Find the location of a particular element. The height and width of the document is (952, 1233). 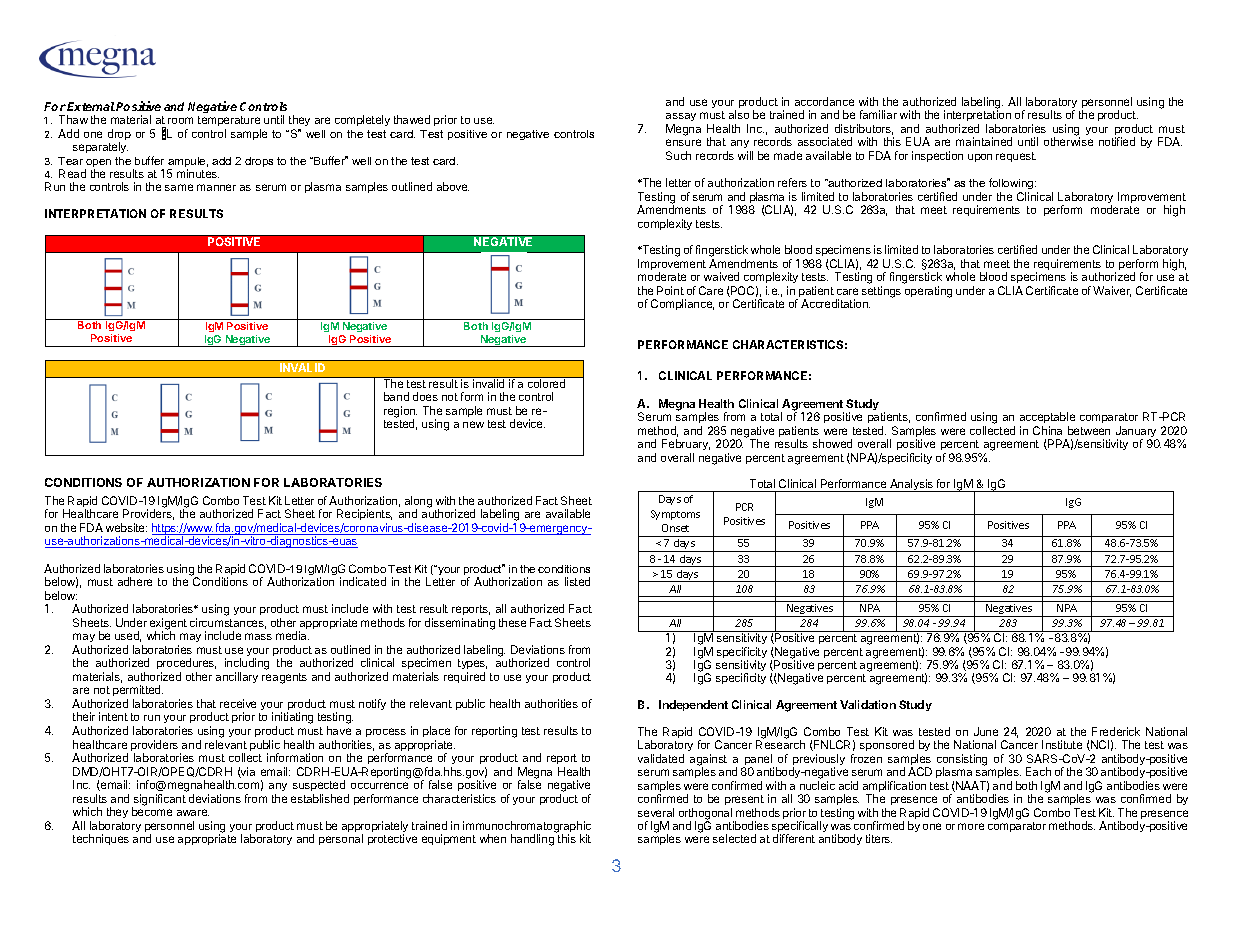

these is located at coordinates (512, 622).
